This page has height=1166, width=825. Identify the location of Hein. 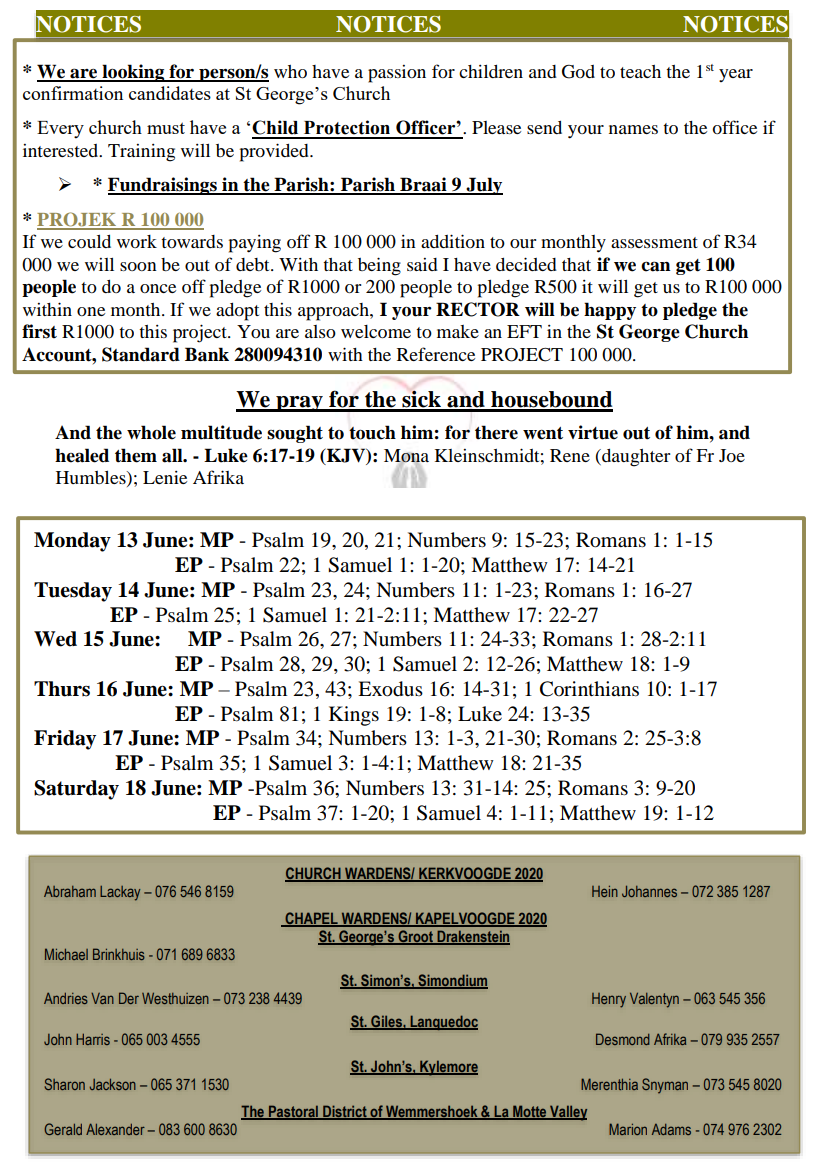
(605, 891).
